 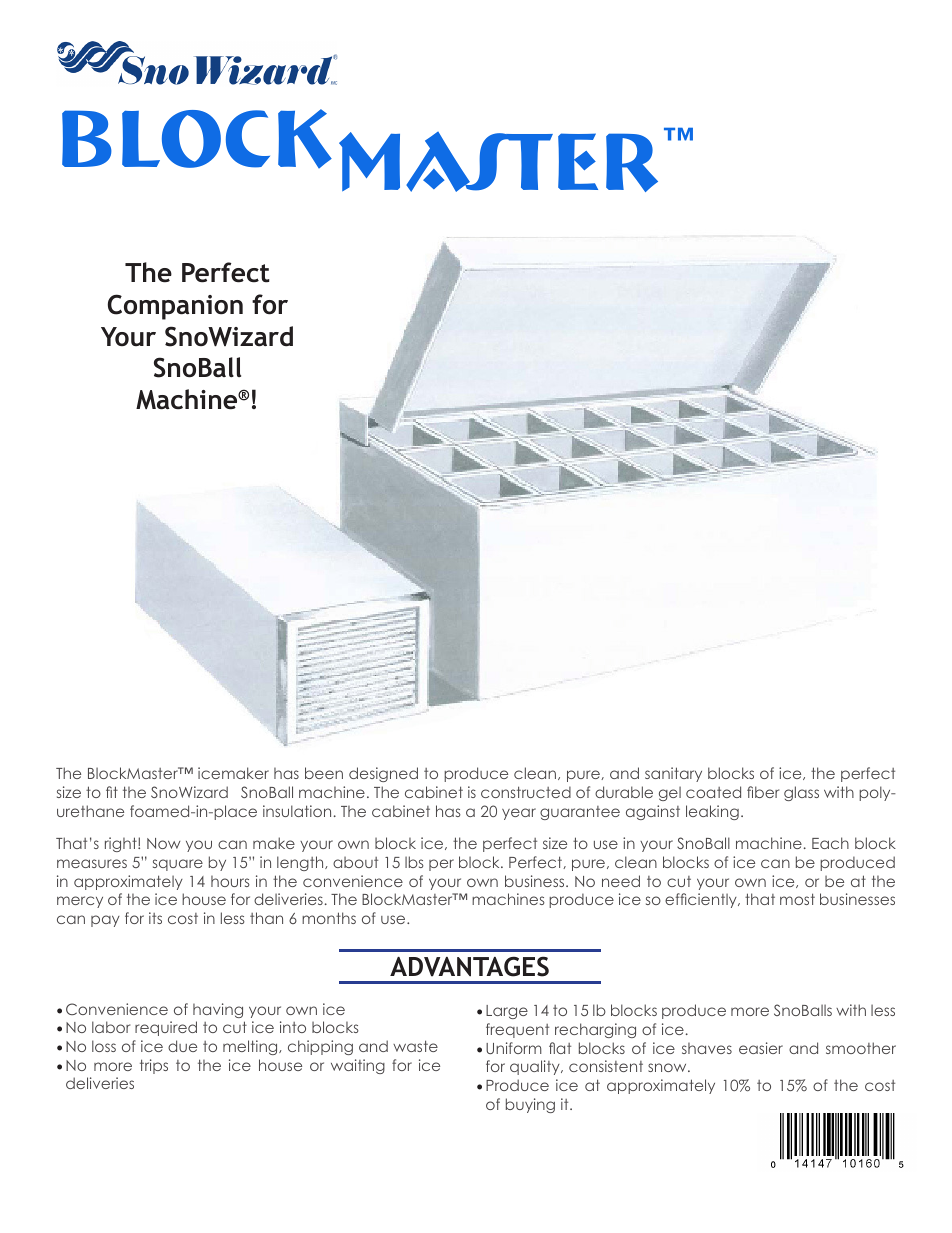 I want to click on quality, so click(x=536, y=1067).
